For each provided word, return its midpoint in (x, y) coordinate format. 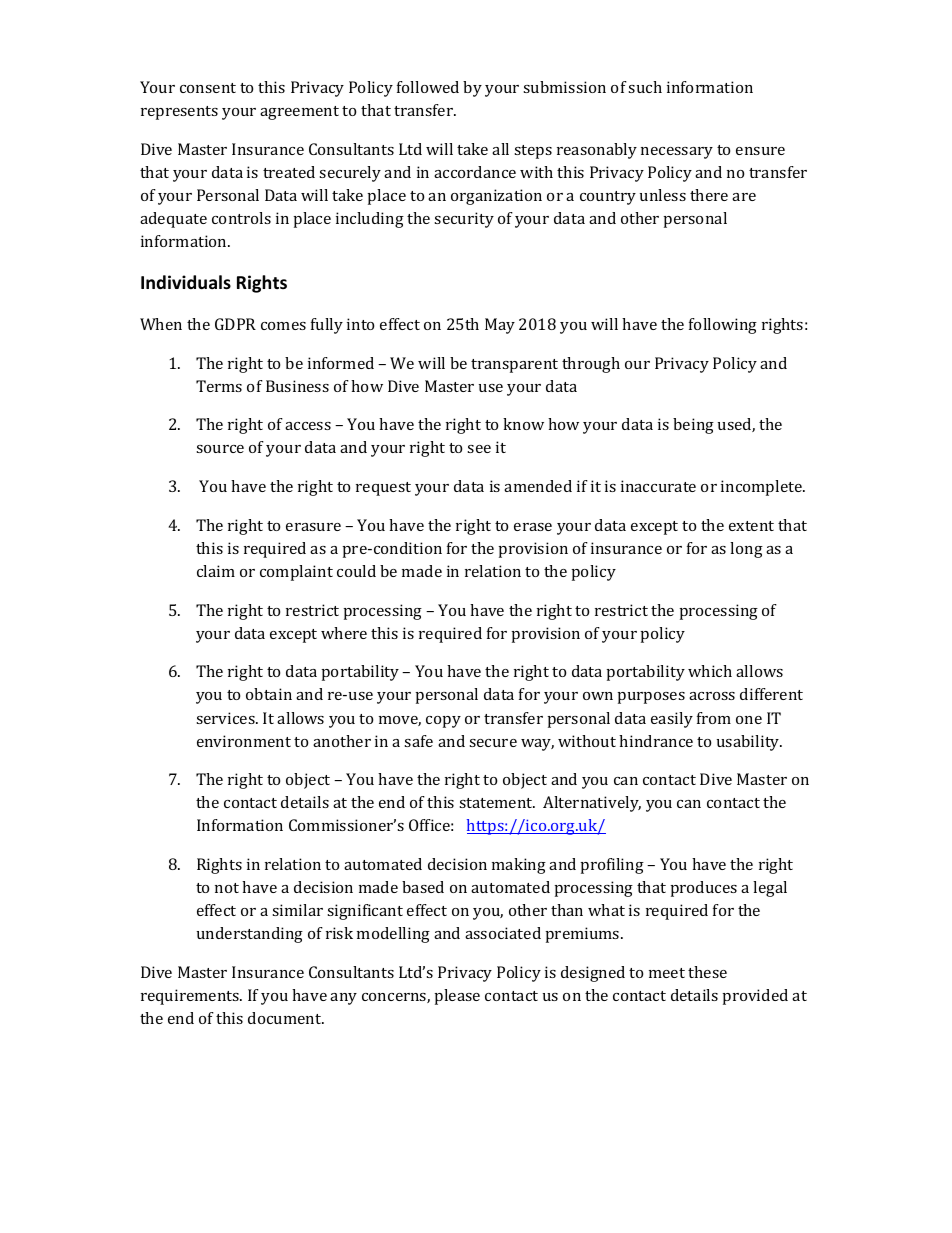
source (220, 449)
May (500, 326)
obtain (269, 694)
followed (428, 87)
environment (244, 741)
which (710, 671)
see (479, 449)
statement (497, 803)
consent (208, 88)
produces (704, 889)
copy (443, 722)
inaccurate (658, 486)
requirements (191, 997)
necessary (677, 153)
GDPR (235, 324)
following (723, 326)
